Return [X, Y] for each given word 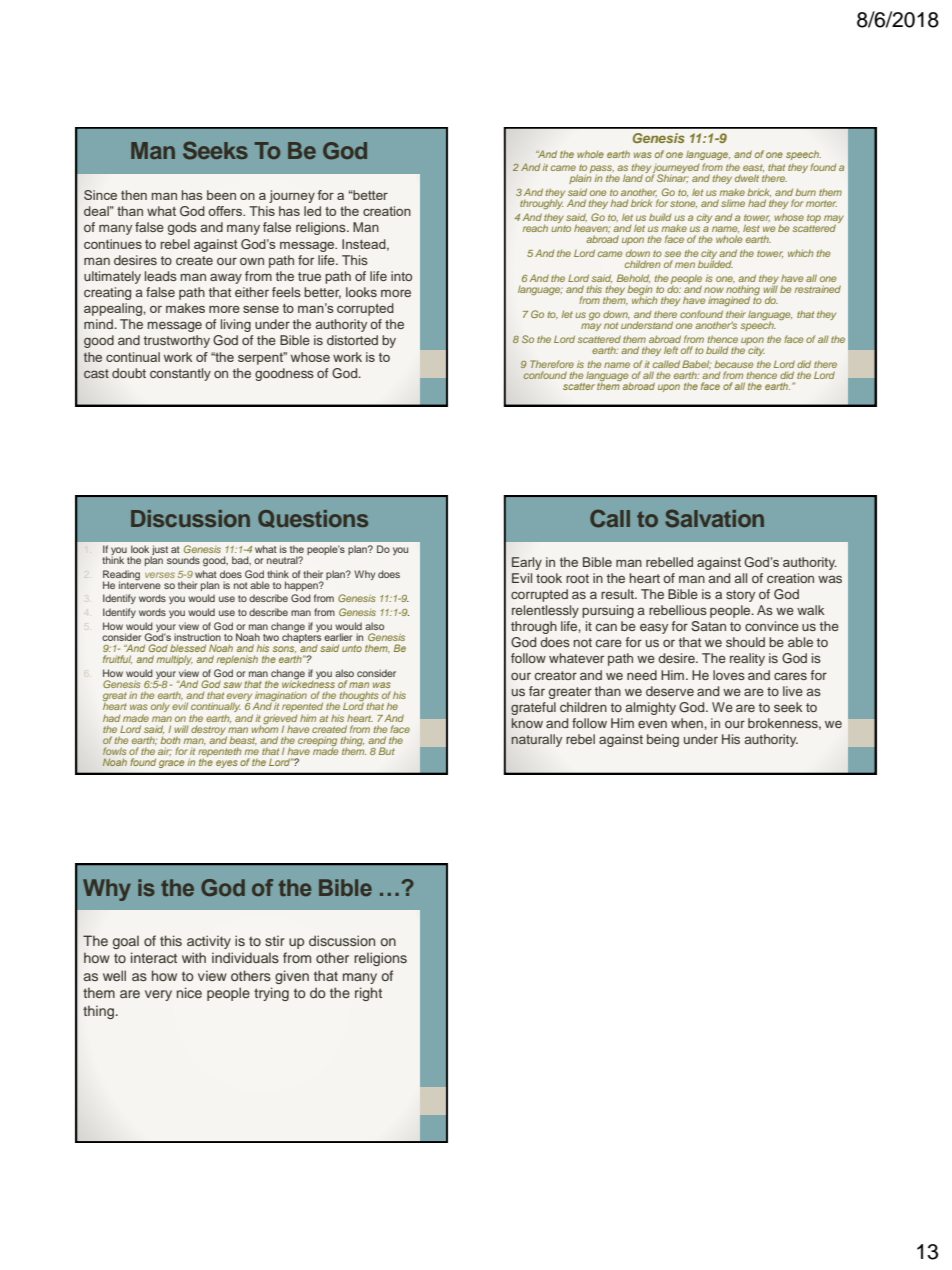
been [221, 195]
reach [535, 228]
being [663, 740]
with [194, 957]
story [740, 596]
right [368, 994]
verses [160, 575]
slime [733, 203]
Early [527, 563]
